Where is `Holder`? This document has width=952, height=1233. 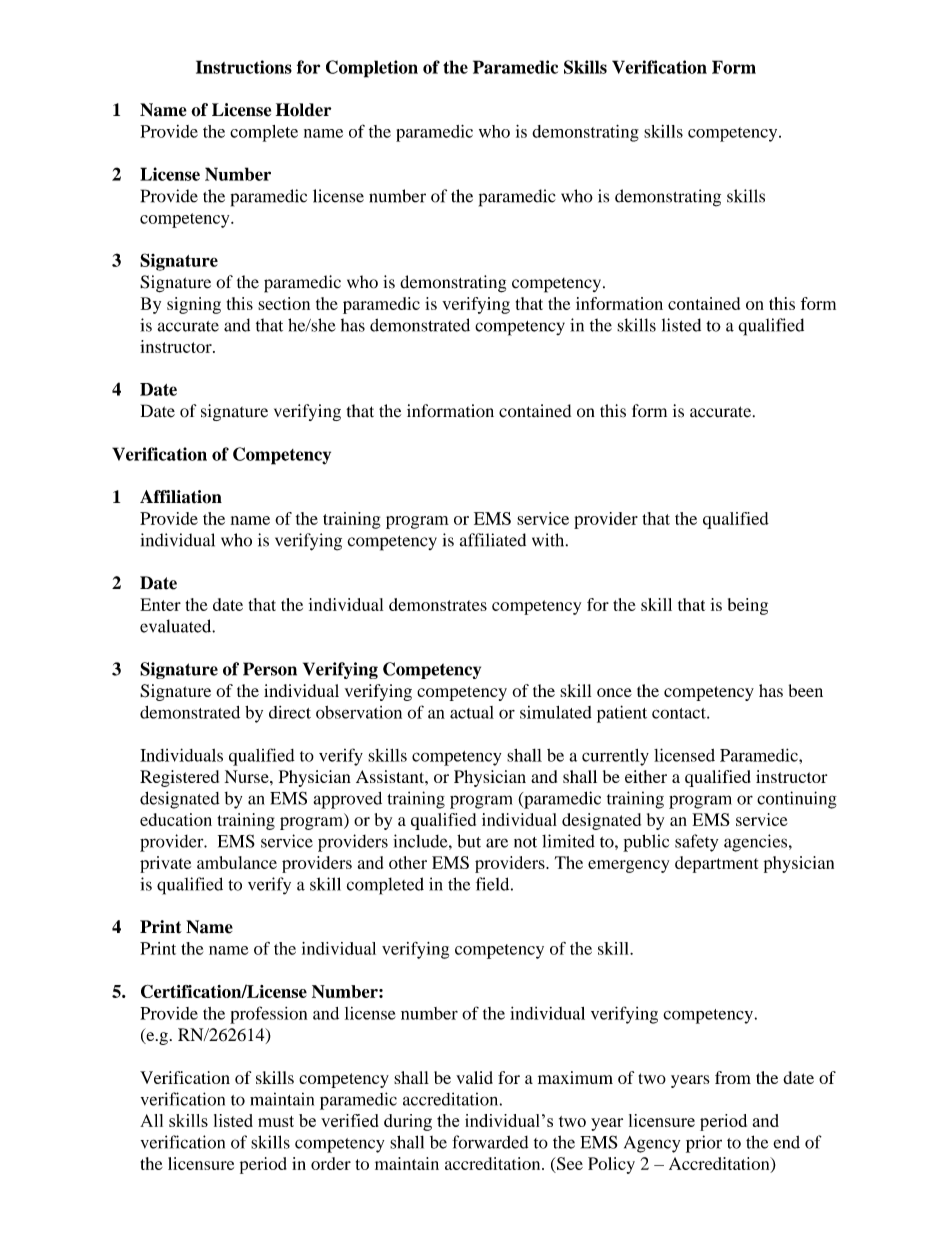 Holder is located at coordinates (303, 110).
